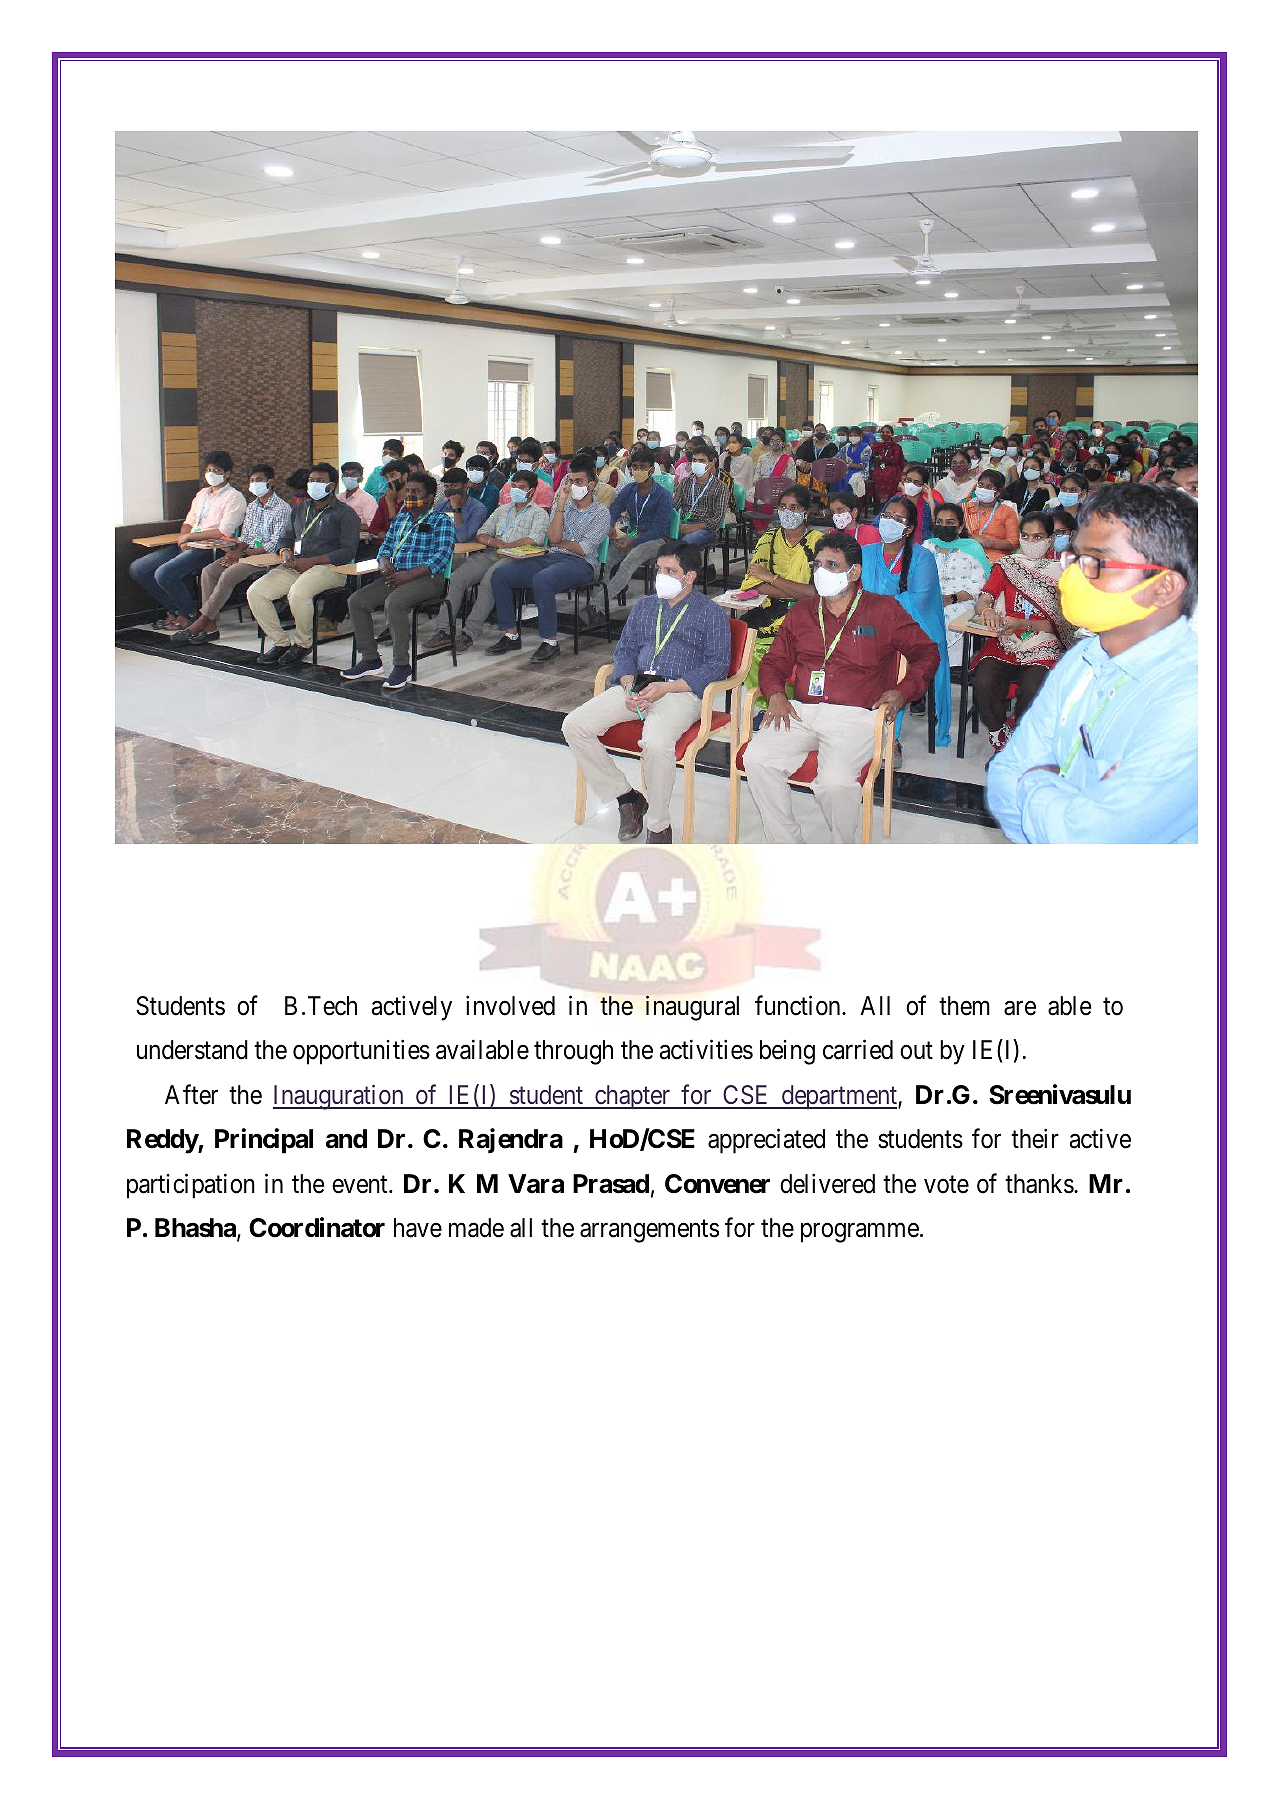 The height and width of the page is (1808, 1278). What do you see at coordinates (964, 1006) in the page?
I see `them` at bounding box center [964, 1006].
